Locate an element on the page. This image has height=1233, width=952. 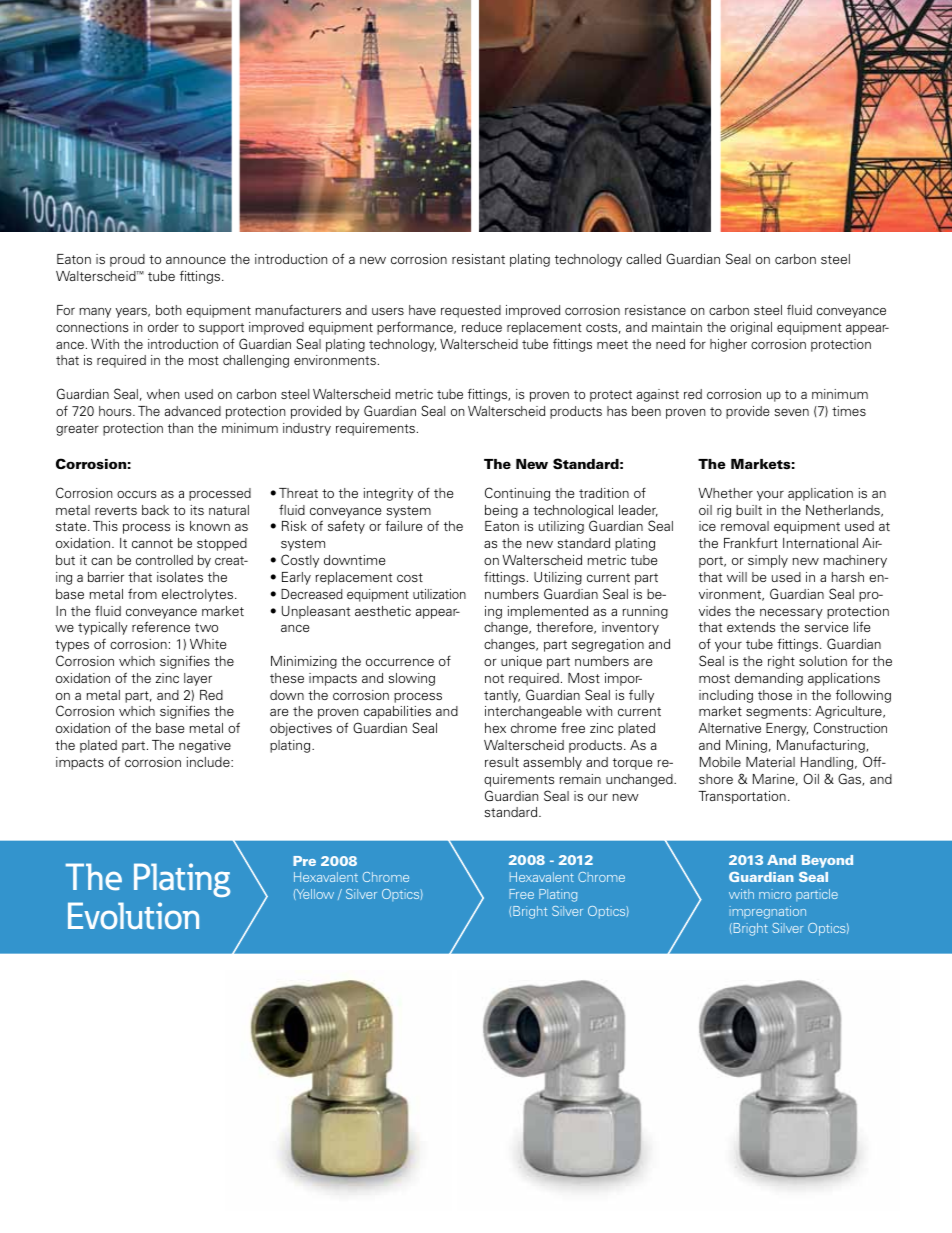
those is located at coordinates (775, 695).
